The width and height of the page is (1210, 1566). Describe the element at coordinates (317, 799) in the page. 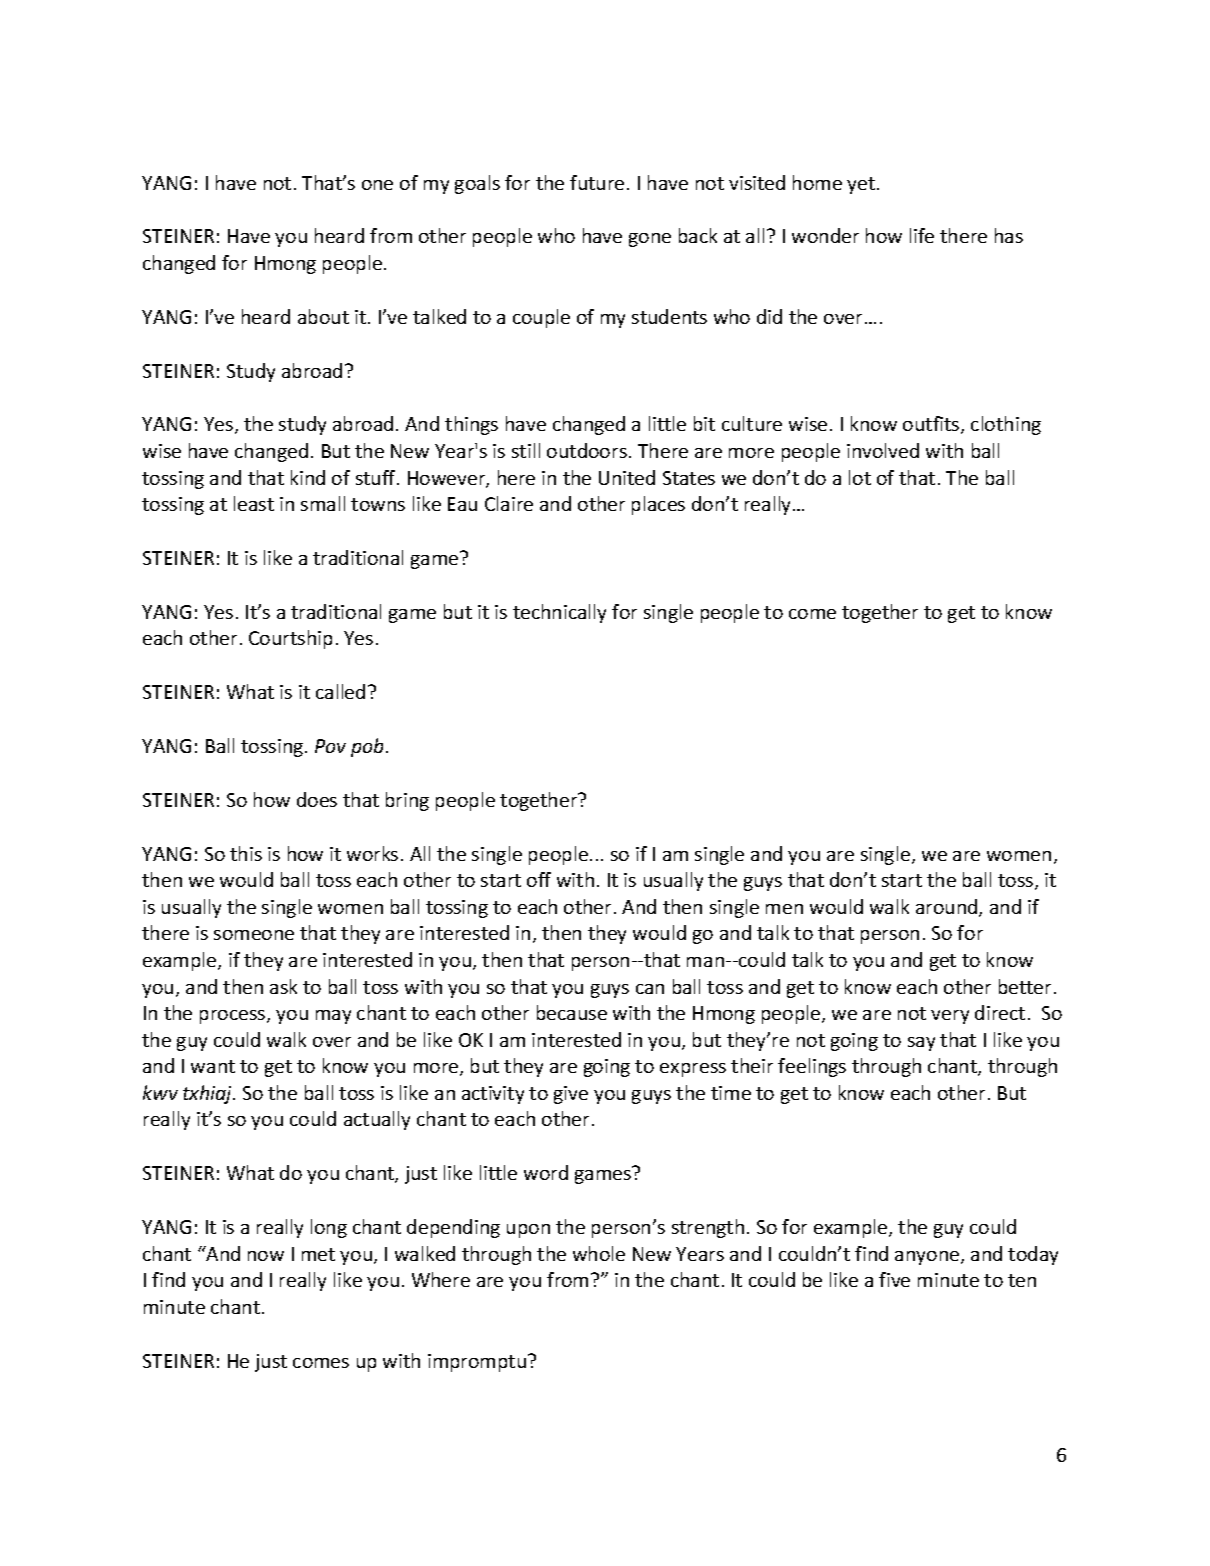

I see `does` at that location.
